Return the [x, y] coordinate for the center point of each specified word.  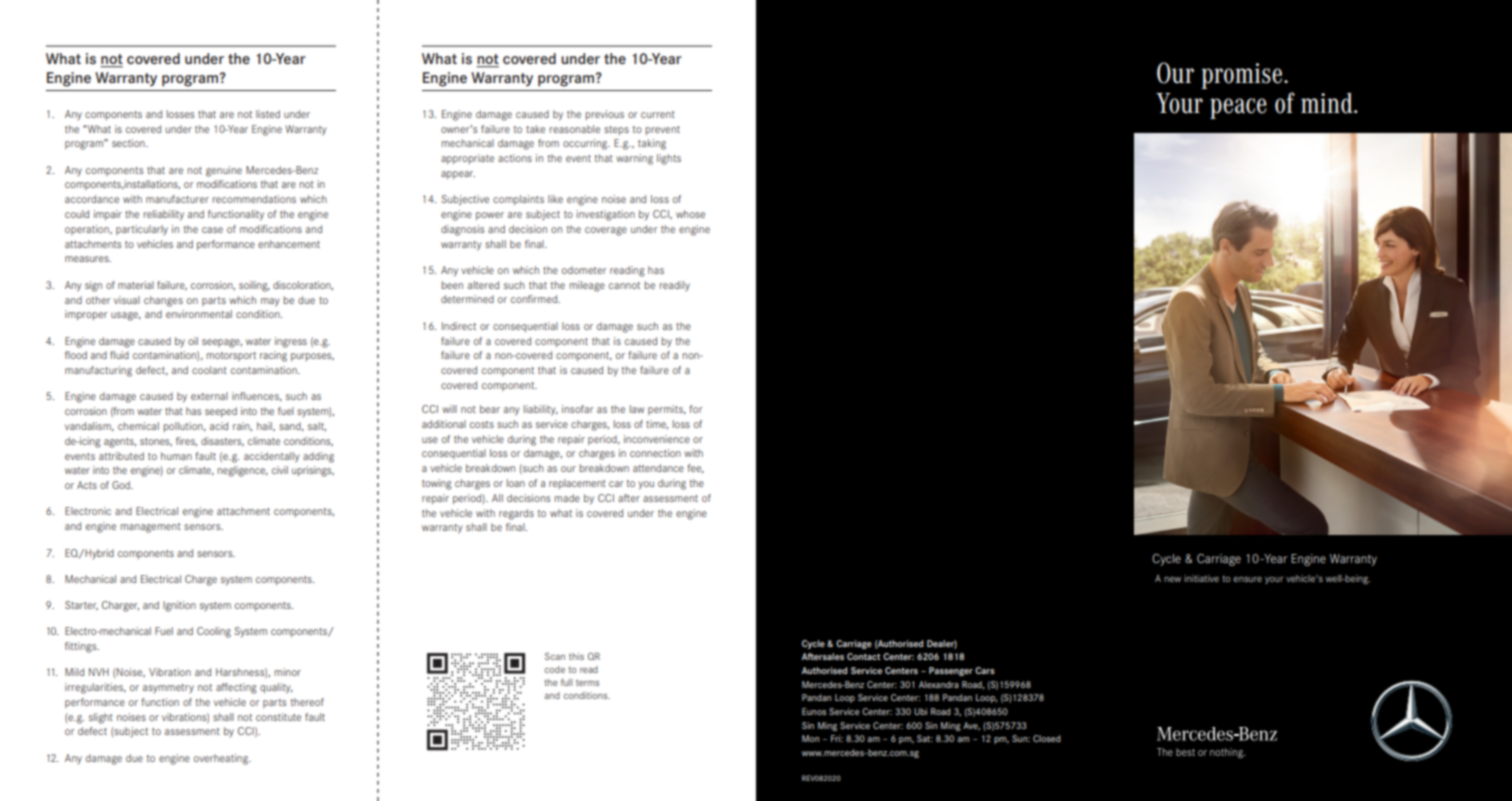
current [658, 114]
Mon [810, 738]
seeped [221, 412]
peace [1238, 108]
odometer [584, 270]
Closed [1047, 738]
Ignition [179, 606]
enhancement [289, 244]
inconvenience [657, 439]
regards [516, 514]
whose [690, 214]
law [637, 409]
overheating [222, 759]
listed [268, 114]
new [1172, 579]
